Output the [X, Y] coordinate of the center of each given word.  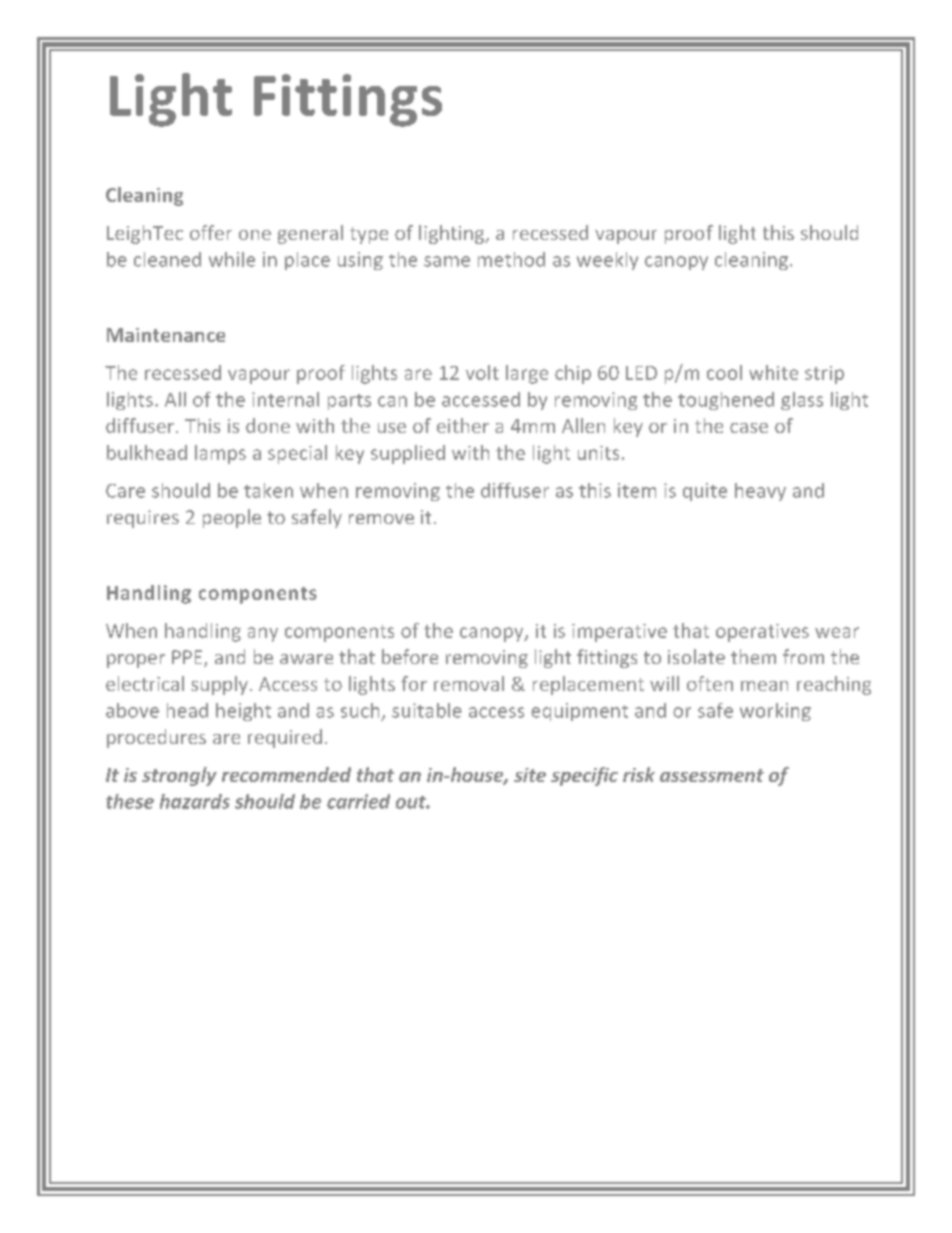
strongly [179, 776]
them [753, 656]
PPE [188, 658]
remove [381, 519]
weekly [607, 261]
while [232, 259]
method [511, 259]
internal [285, 399]
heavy [760, 492]
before [410, 656]
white [773, 372]
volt [482, 372]
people [232, 518]
